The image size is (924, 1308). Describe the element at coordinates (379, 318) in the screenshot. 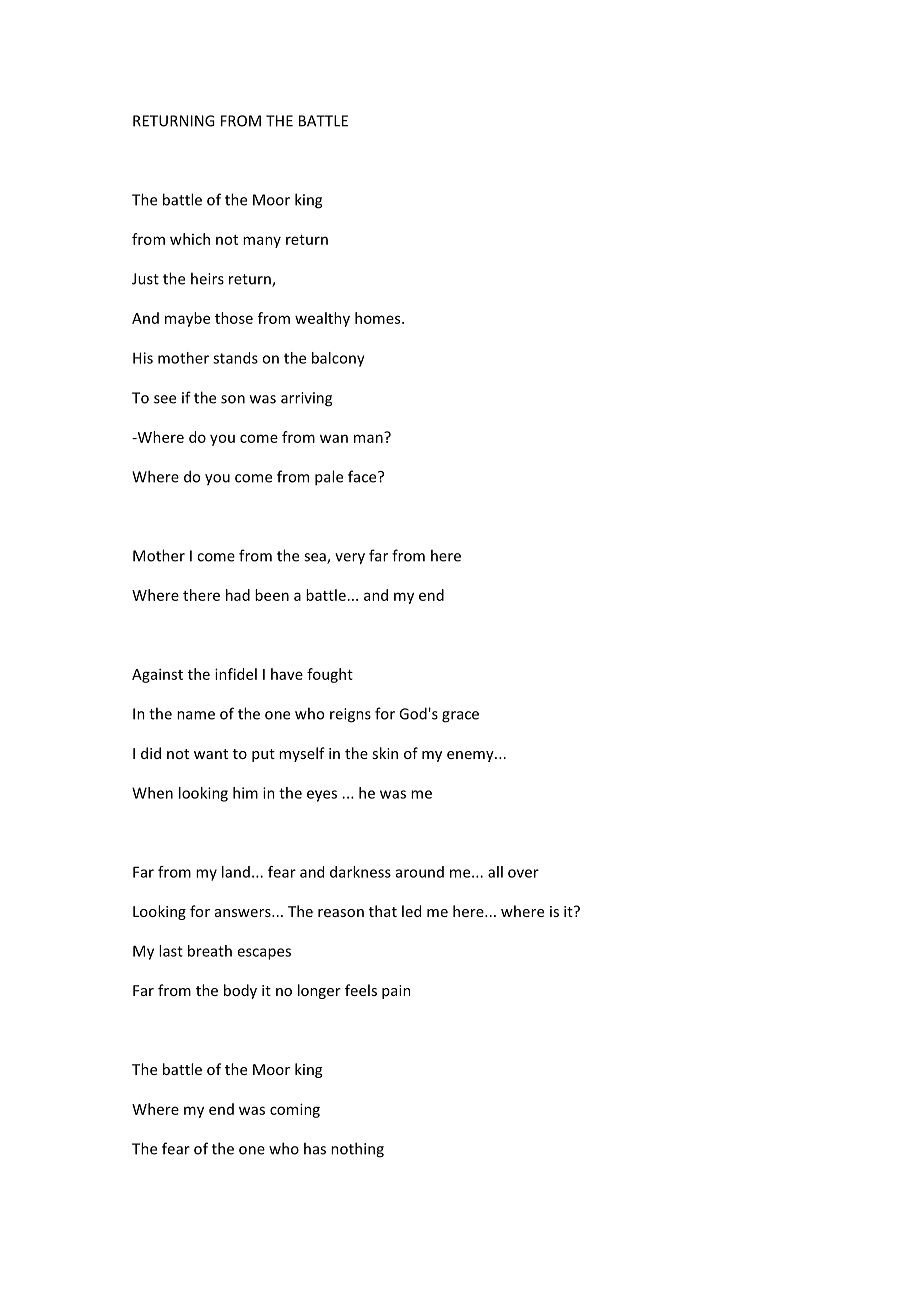

I see `homes` at that location.
